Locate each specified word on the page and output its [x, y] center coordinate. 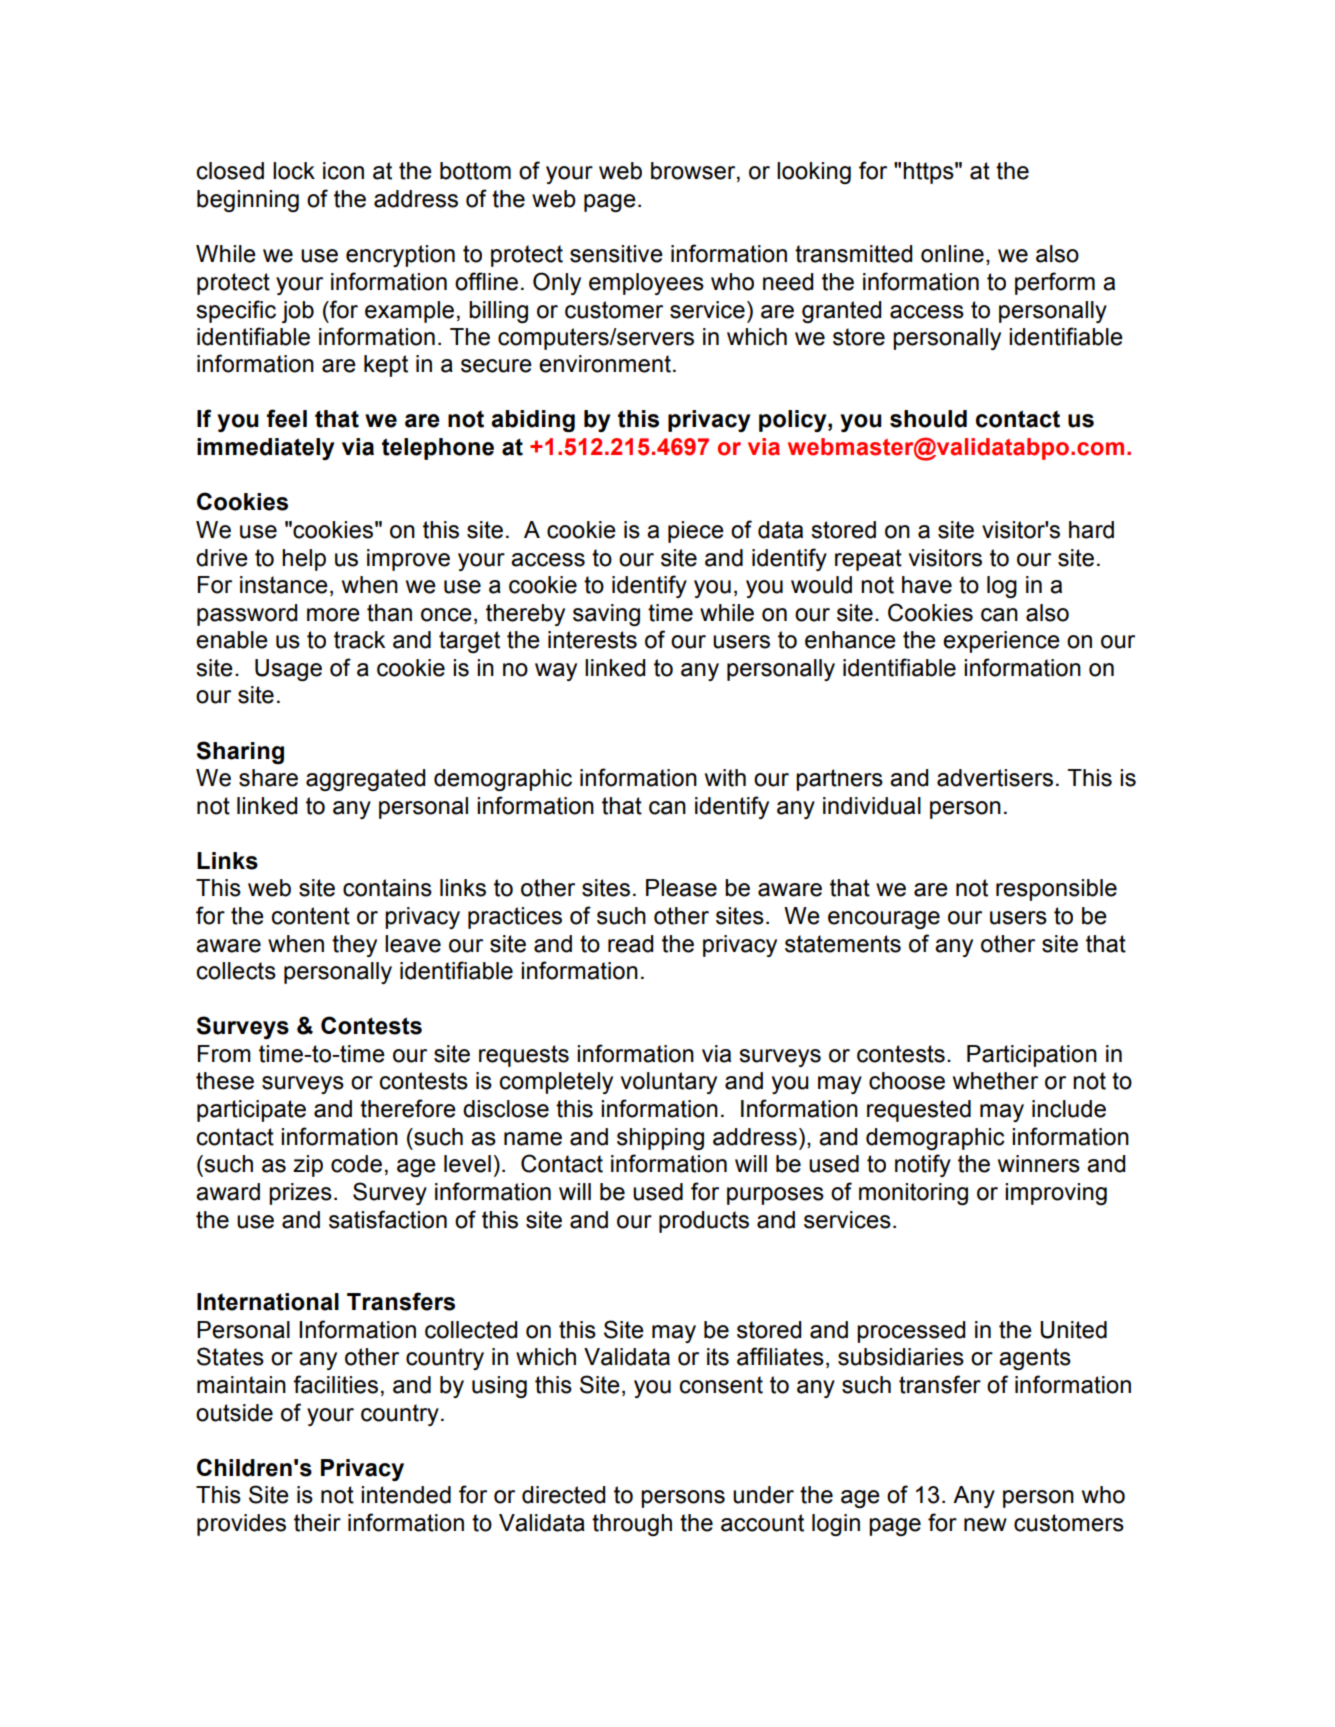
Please [681, 888]
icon [343, 171]
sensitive [616, 254]
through [632, 1525]
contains [387, 888]
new [985, 1525]
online [952, 254]
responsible [1056, 890]
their [317, 1523]
